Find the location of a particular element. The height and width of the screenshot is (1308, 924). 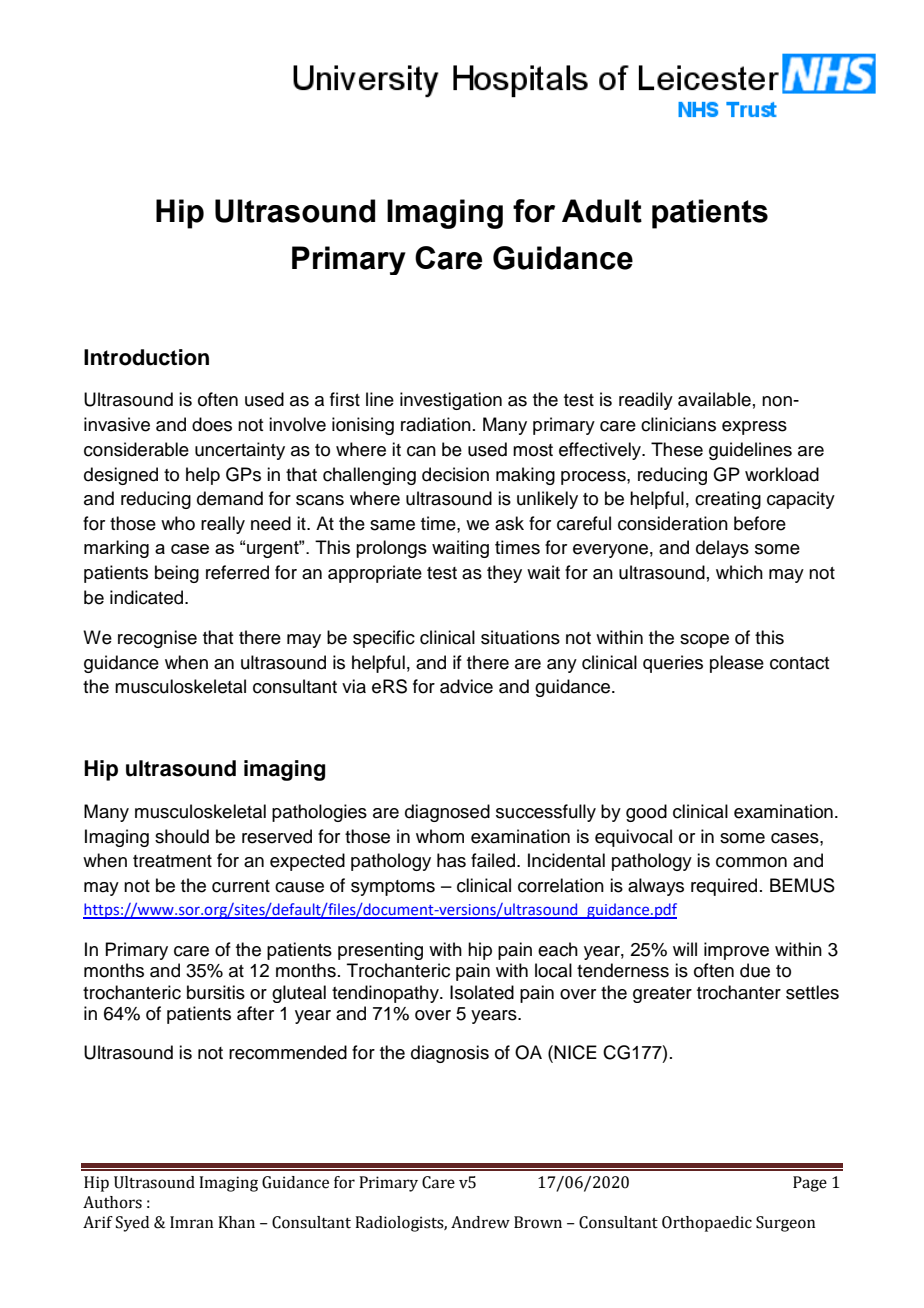

due is located at coordinates (755, 970).
